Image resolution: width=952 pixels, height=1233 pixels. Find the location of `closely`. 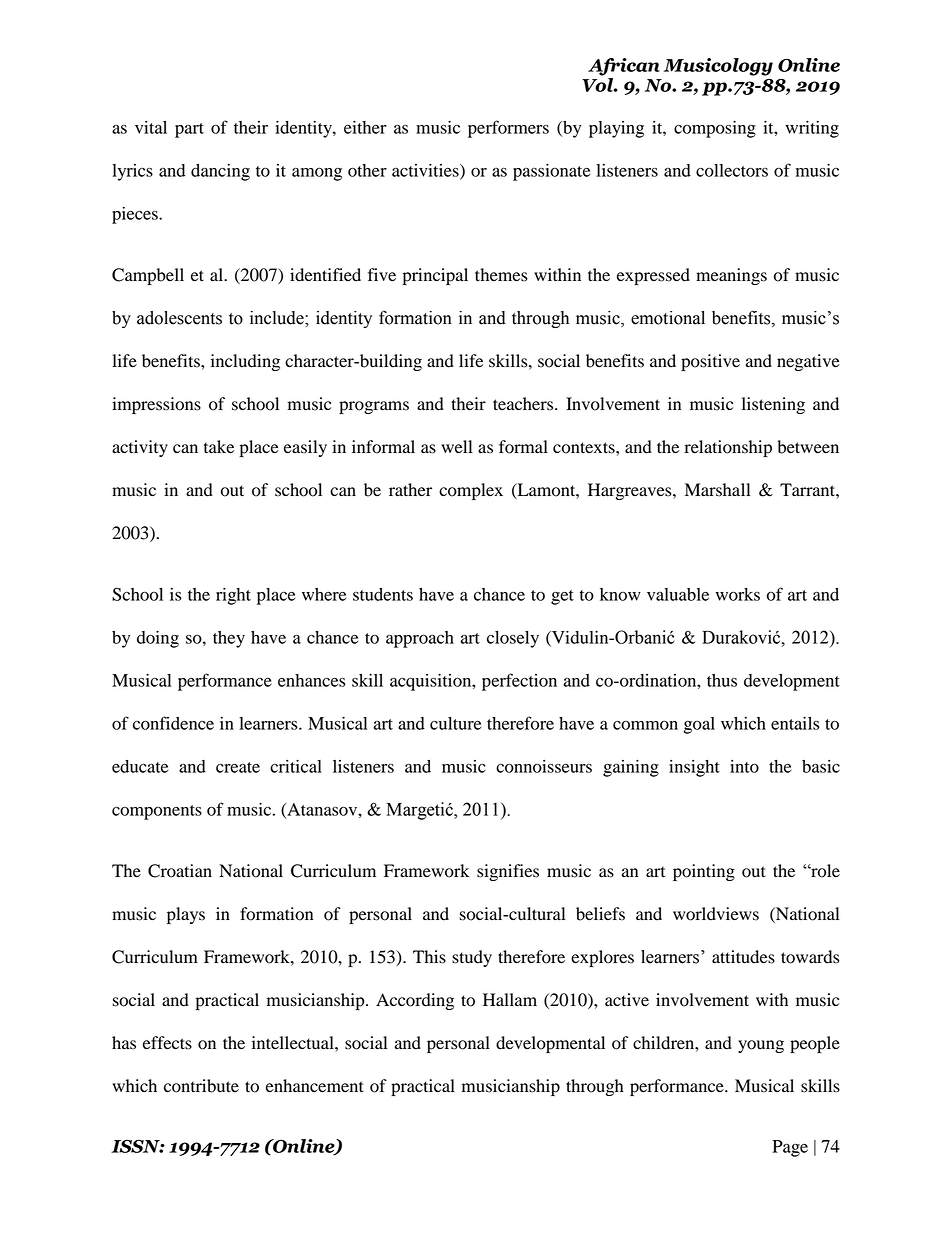

closely is located at coordinates (513, 639).
